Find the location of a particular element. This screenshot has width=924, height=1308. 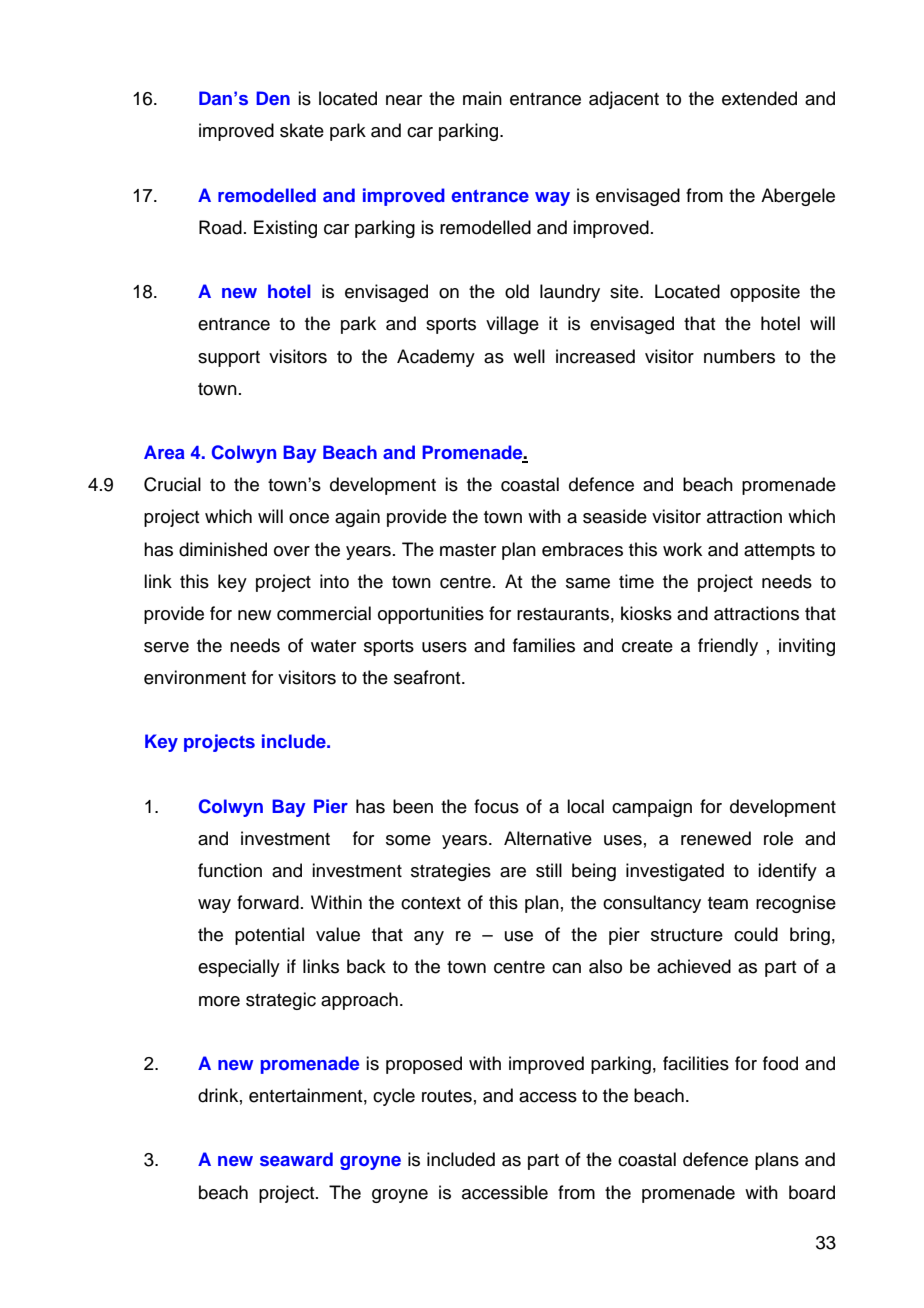

numbers is located at coordinates (739, 356).
